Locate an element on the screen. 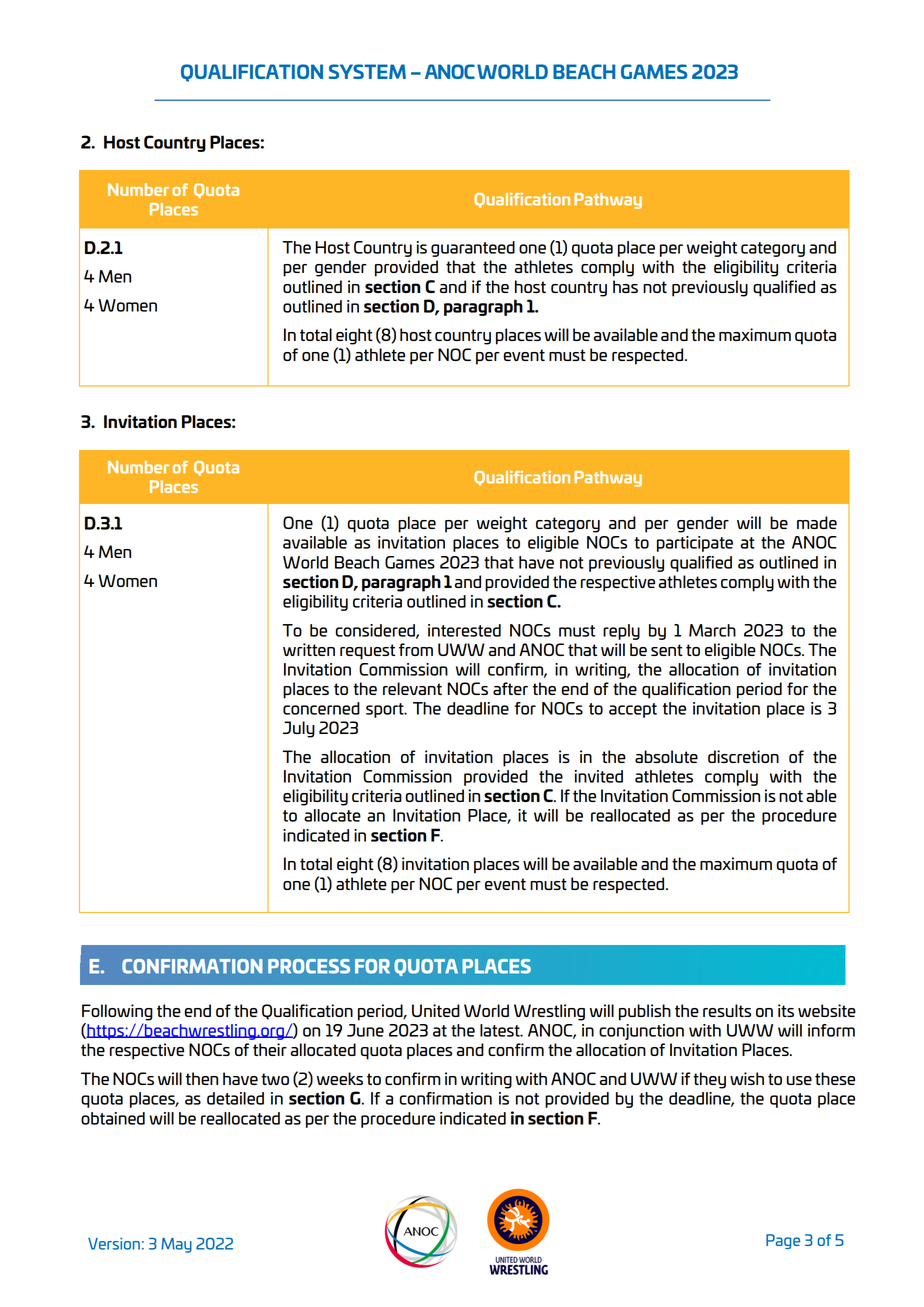 This screenshot has height=1307, width=924. has is located at coordinates (625, 286).
